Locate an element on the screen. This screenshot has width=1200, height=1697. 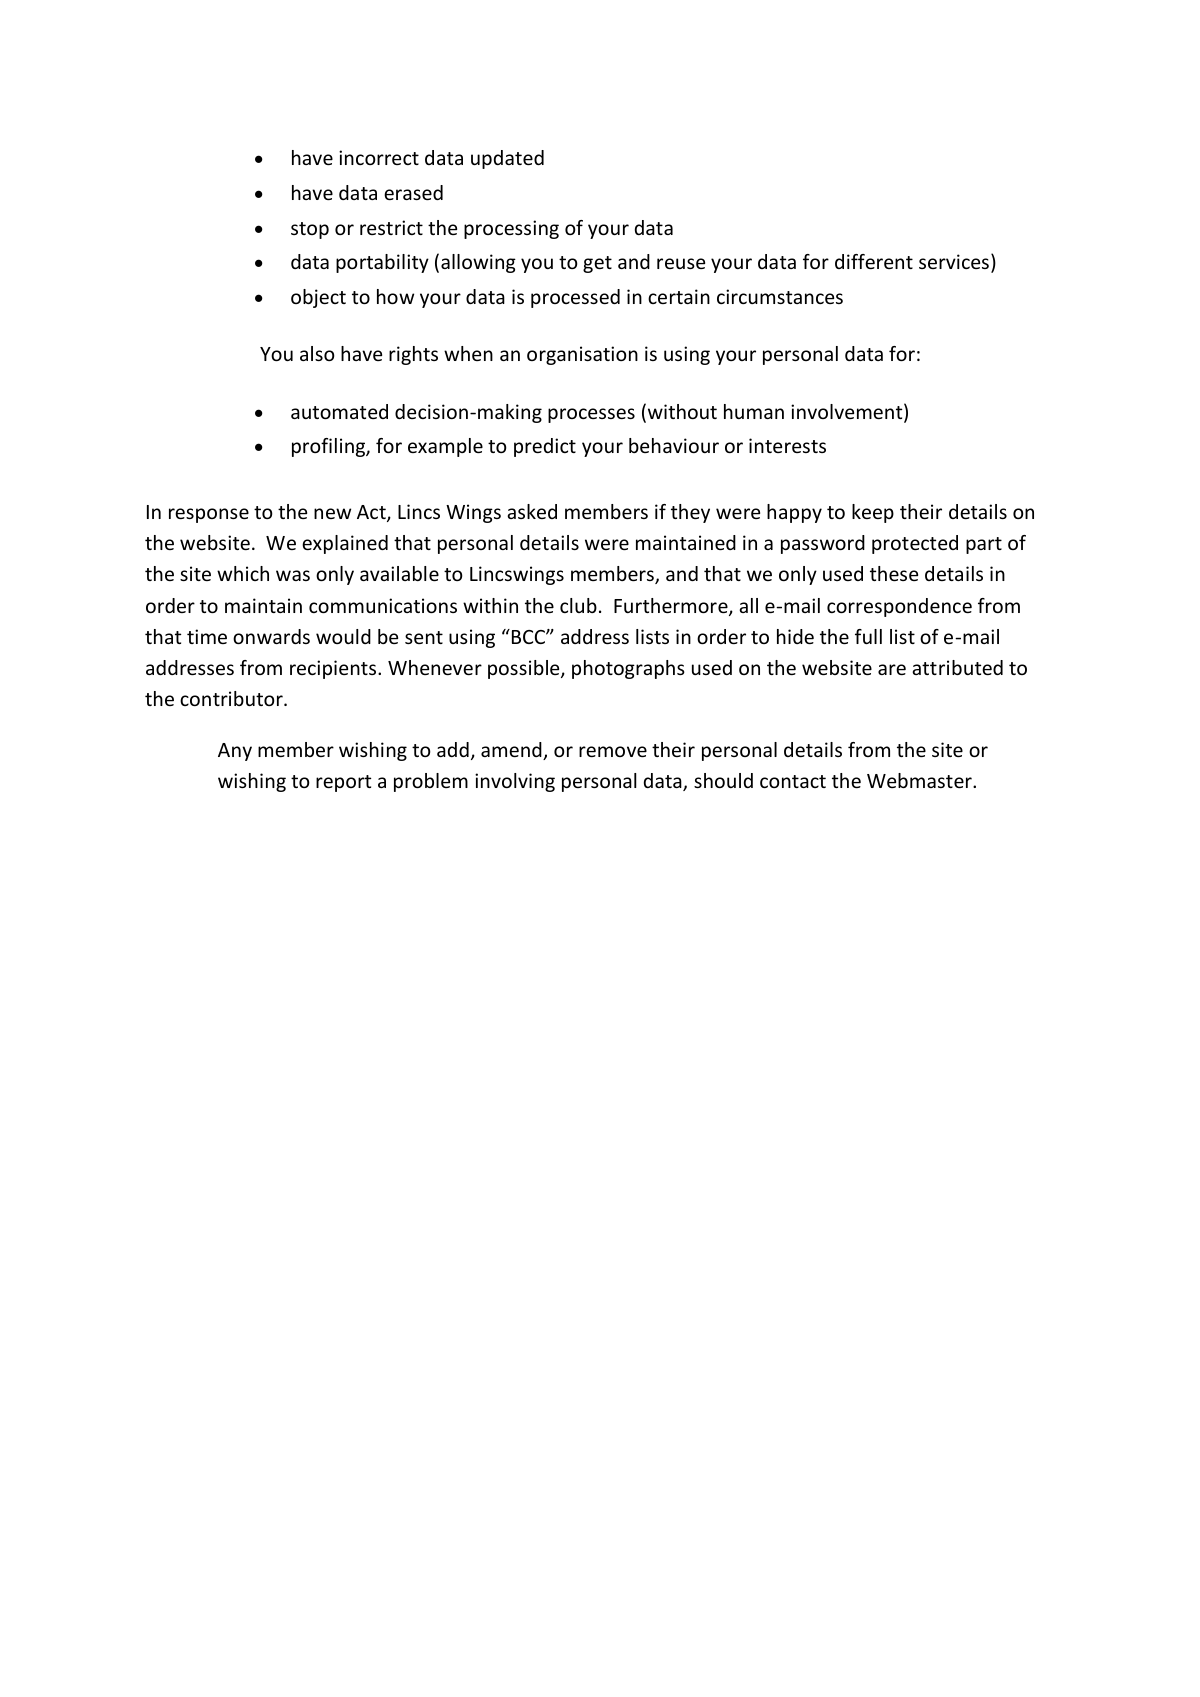
updated is located at coordinates (507, 159).
